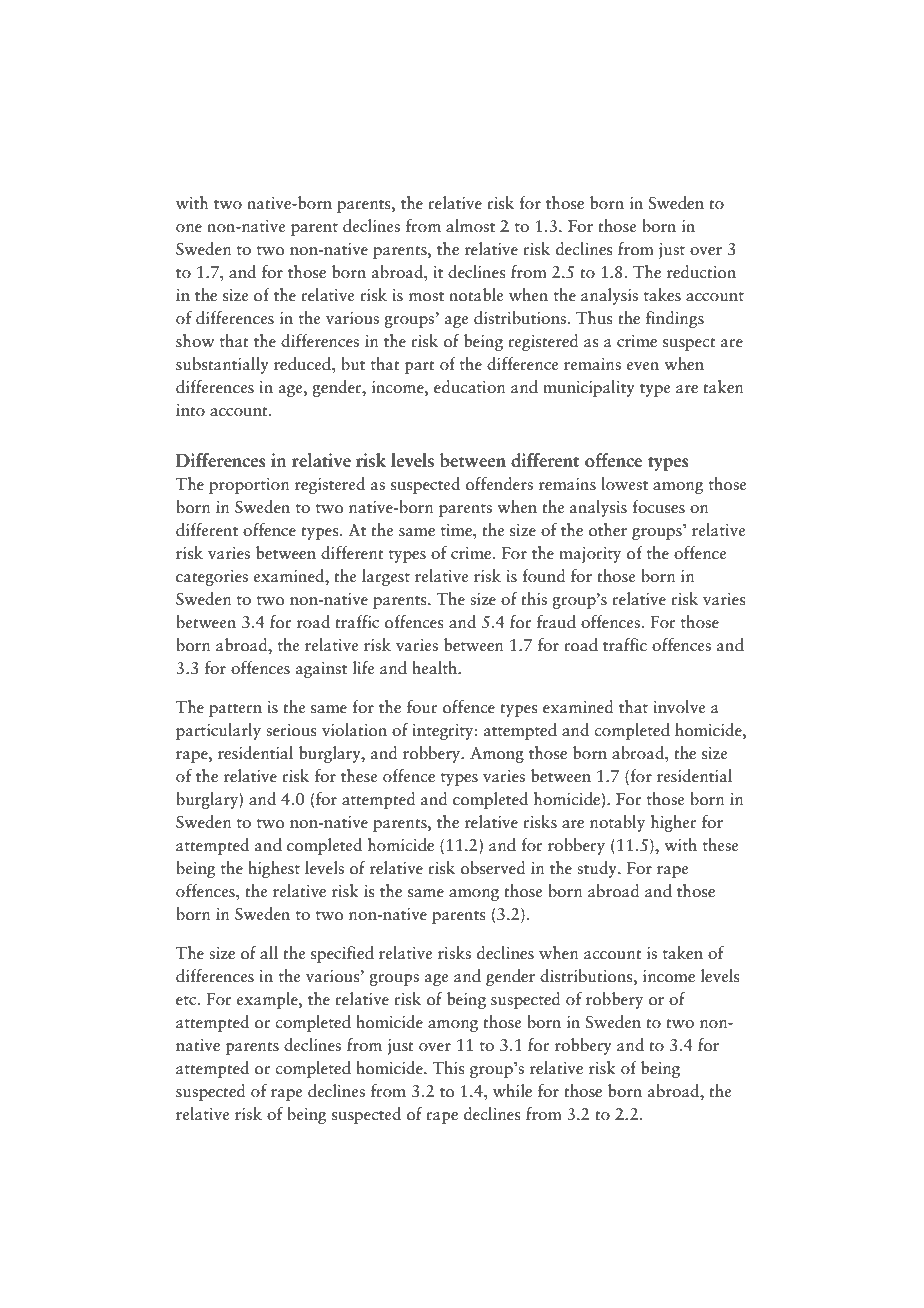  What do you see at coordinates (679, 707) in the image?
I see `involve` at bounding box center [679, 707].
